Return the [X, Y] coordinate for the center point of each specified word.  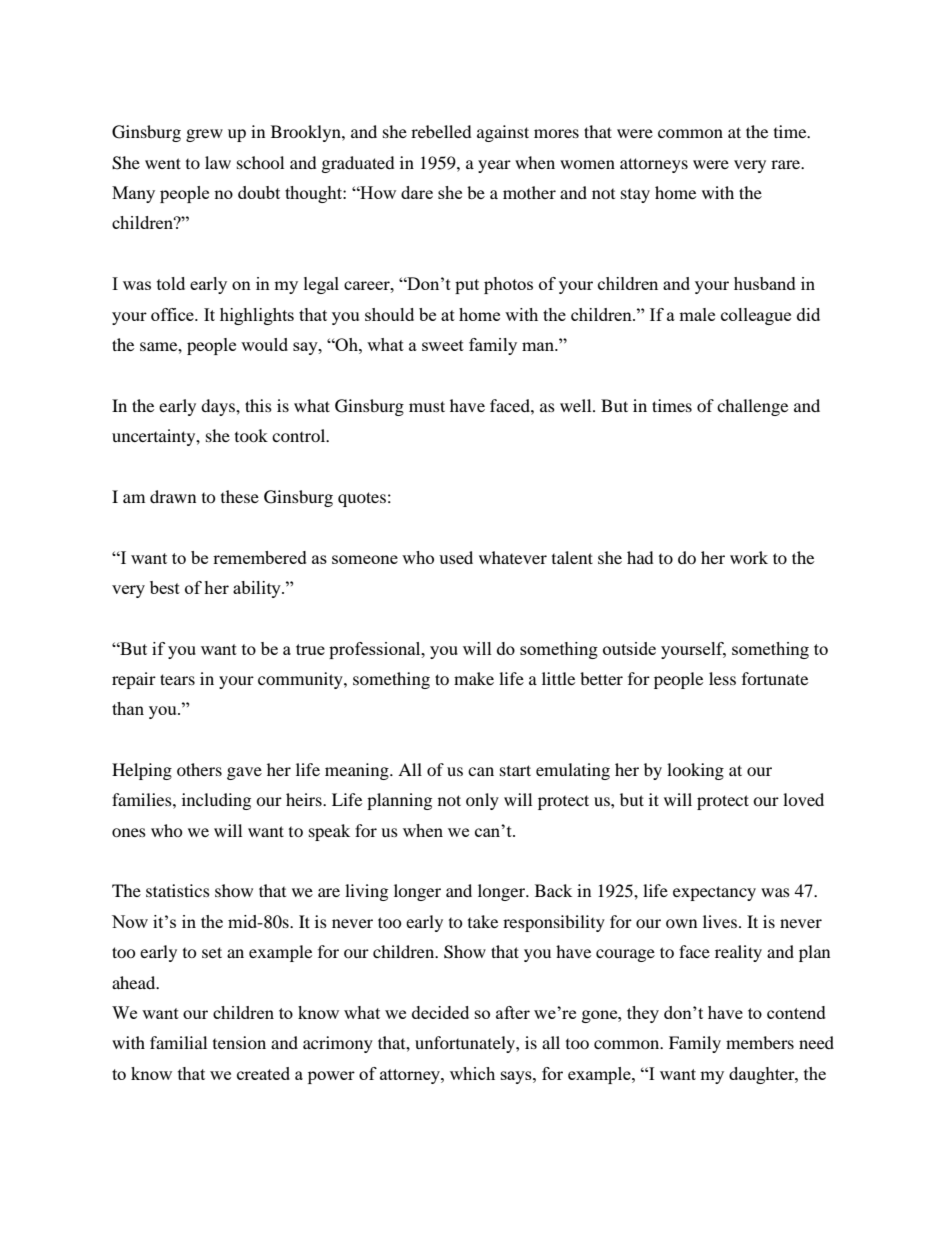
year [494, 166]
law [218, 162]
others [199, 769]
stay [635, 196]
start [515, 770]
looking [695, 771]
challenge [752, 407]
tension [239, 1042]
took [251, 435]
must [427, 406]
